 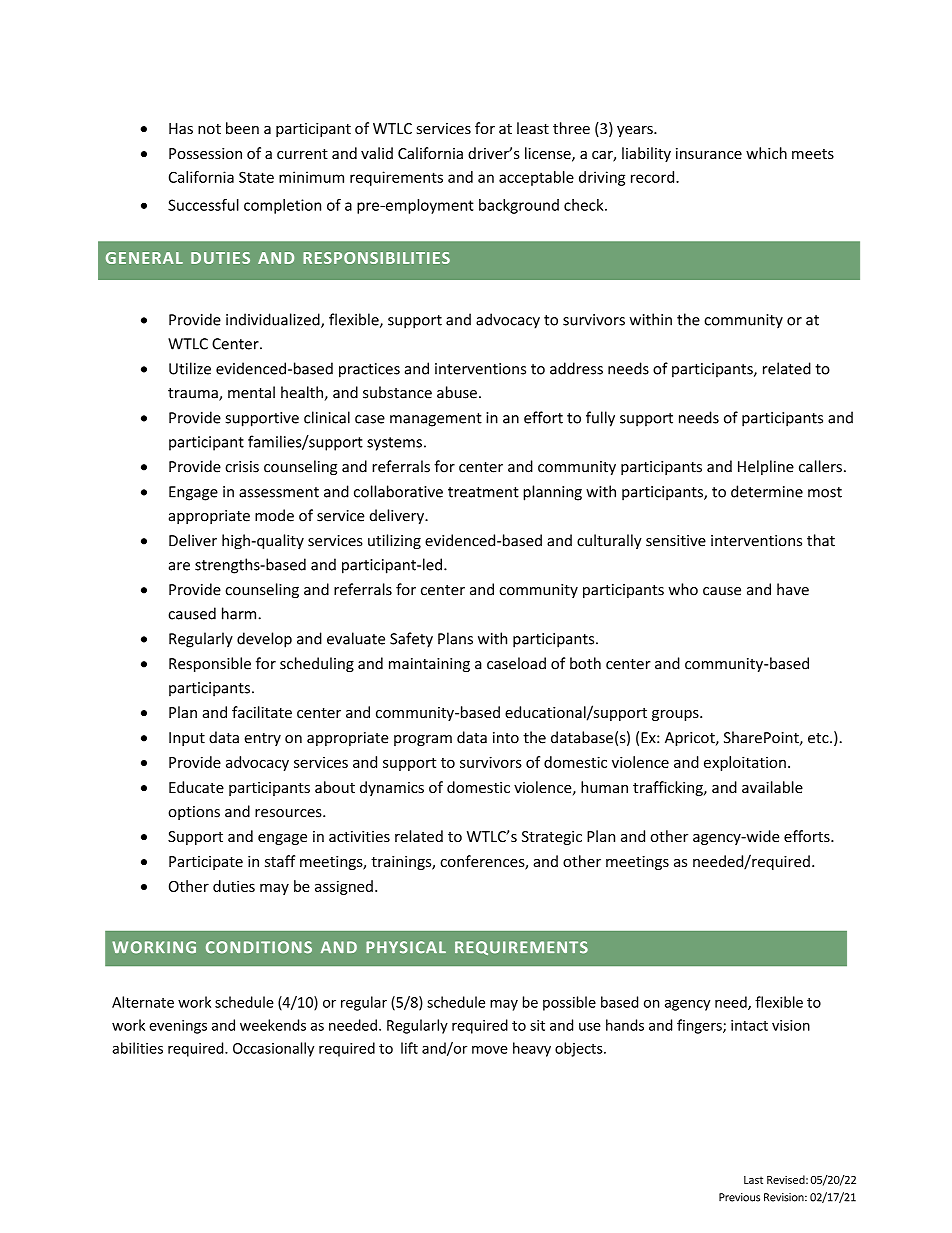 What do you see at coordinates (429, 665) in the screenshot?
I see `maintaining` at bounding box center [429, 665].
